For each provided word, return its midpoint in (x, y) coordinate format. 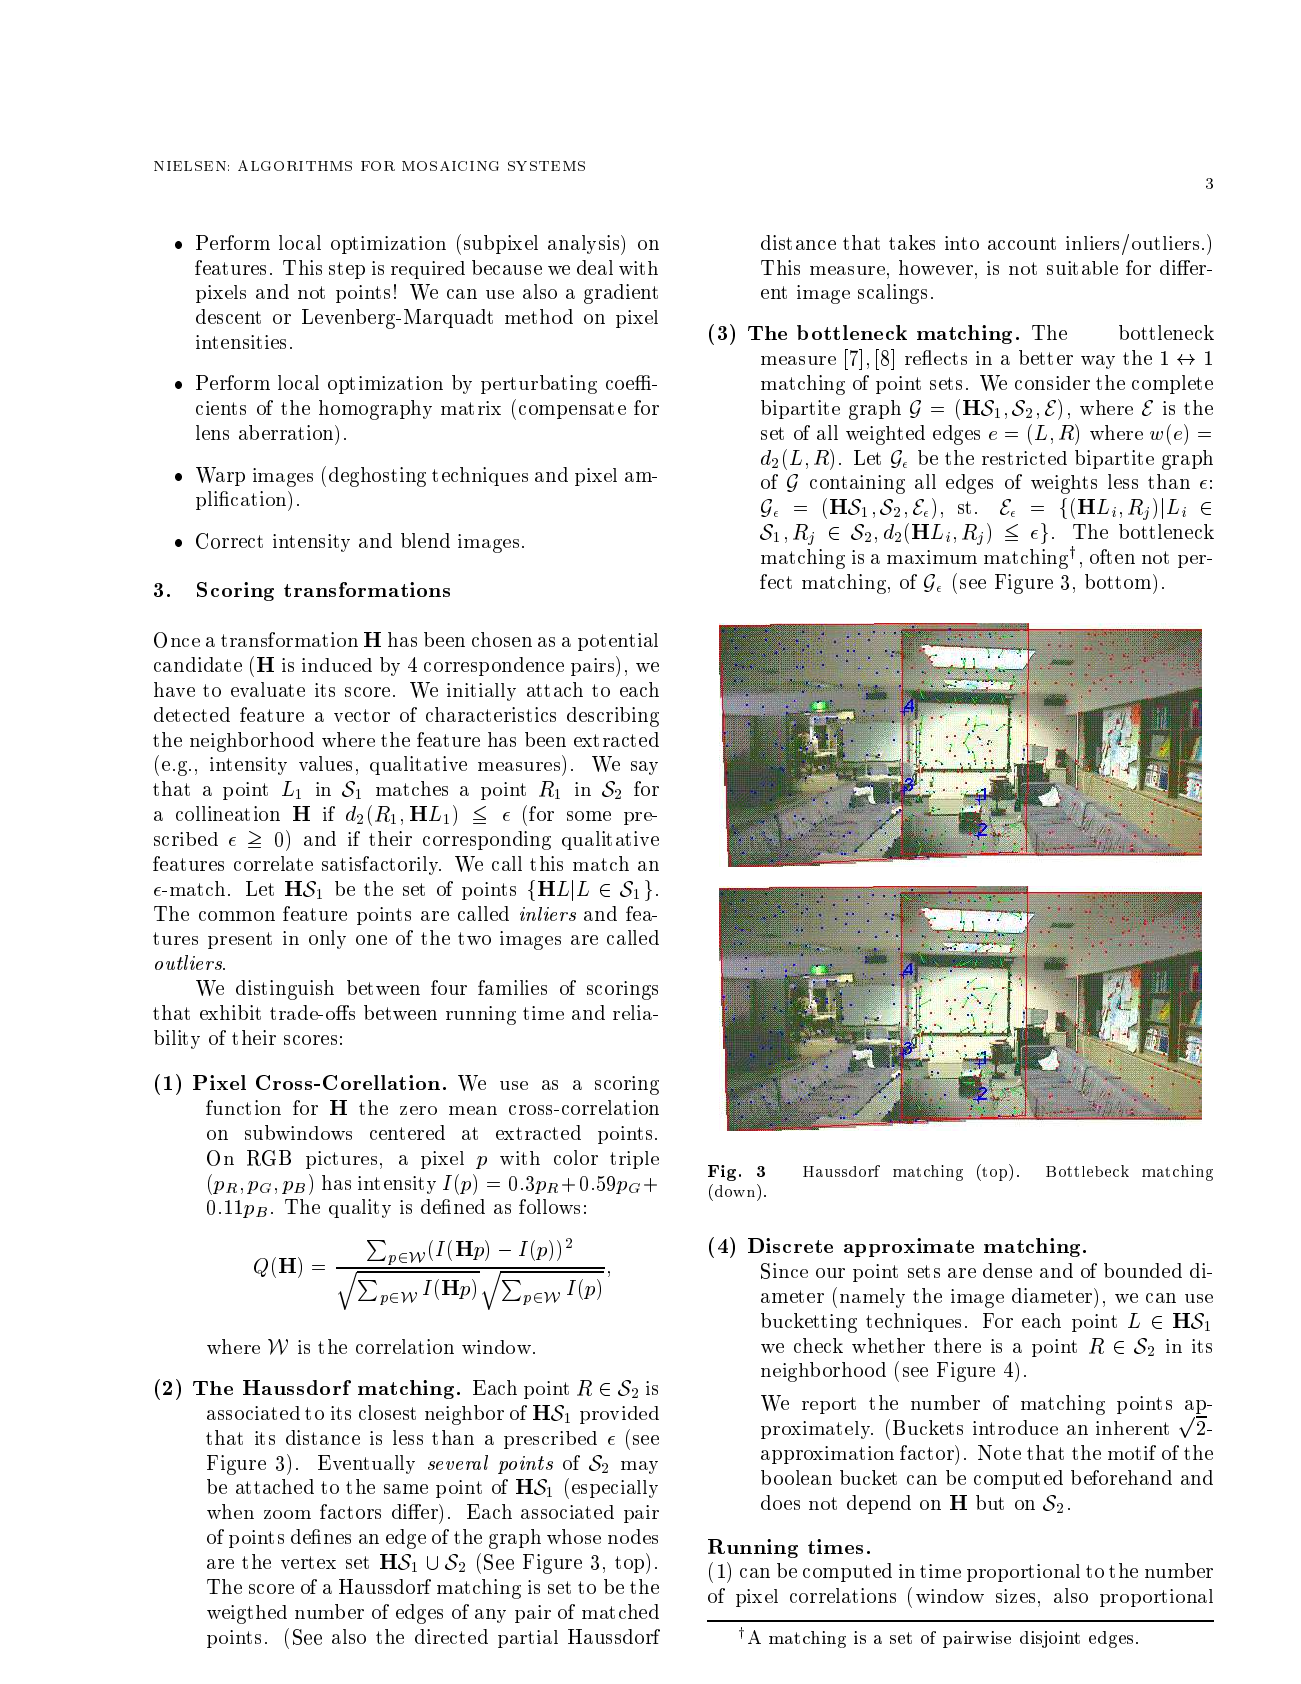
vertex (308, 1562)
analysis (585, 245)
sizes (1015, 1596)
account (1022, 243)
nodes (633, 1536)
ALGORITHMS (295, 165)
